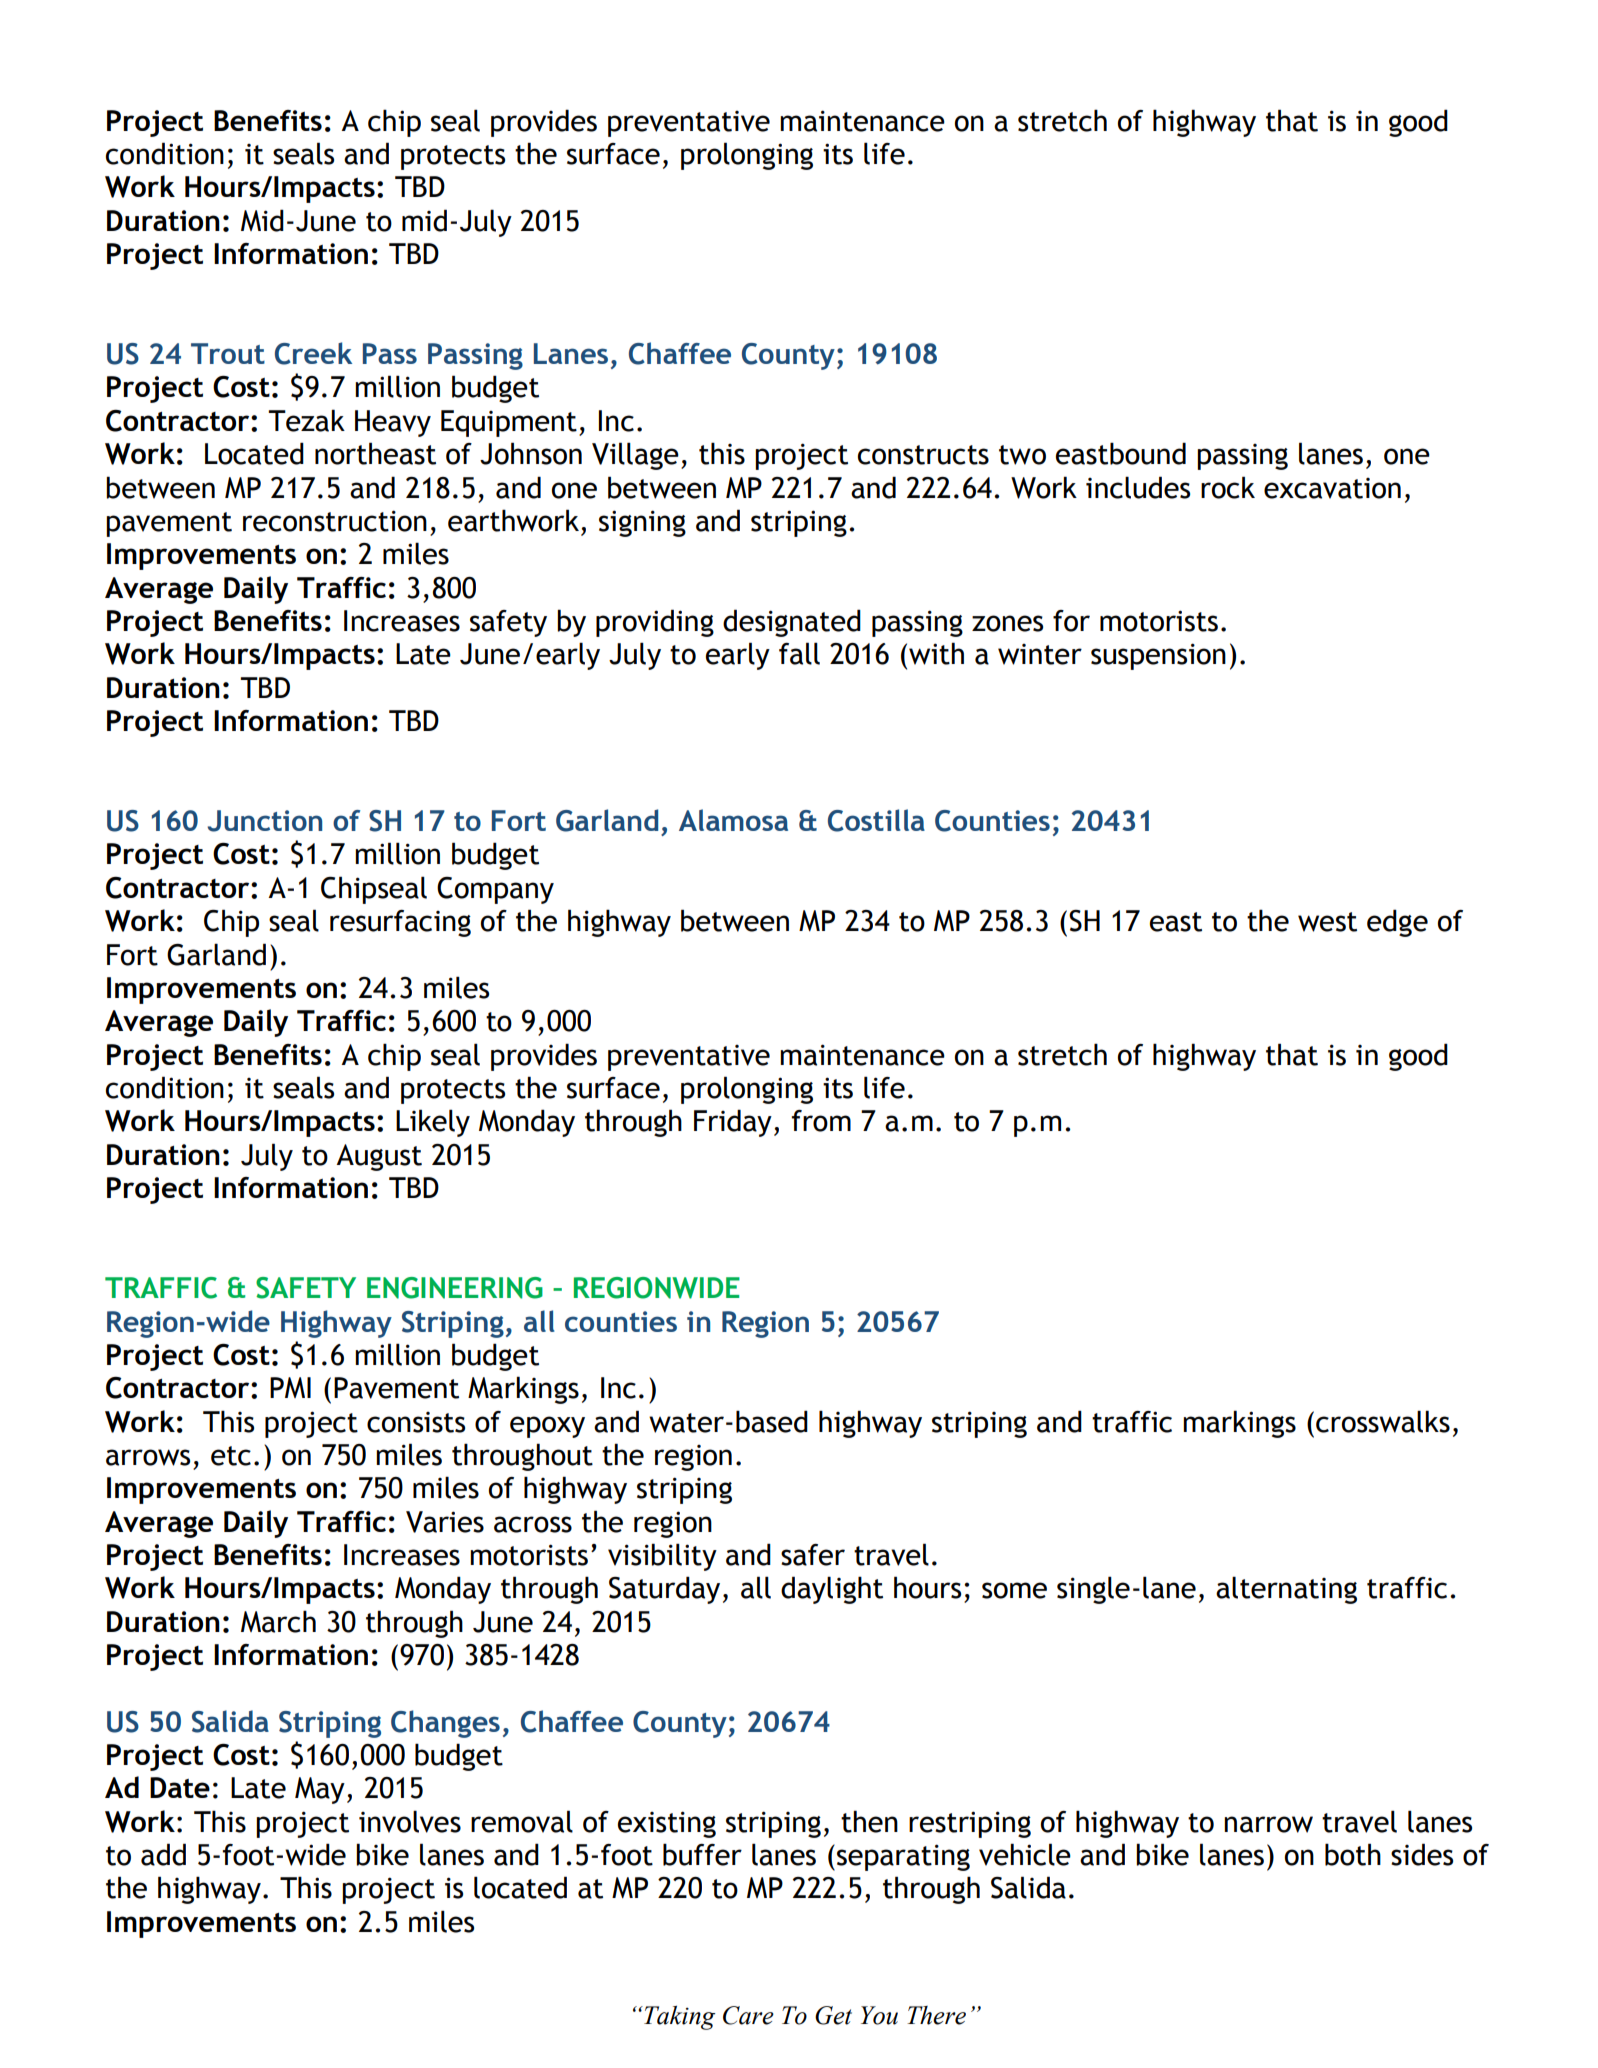  Describe the element at coordinates (264, 821) in the screenshot. I see `Junction` at that location.
